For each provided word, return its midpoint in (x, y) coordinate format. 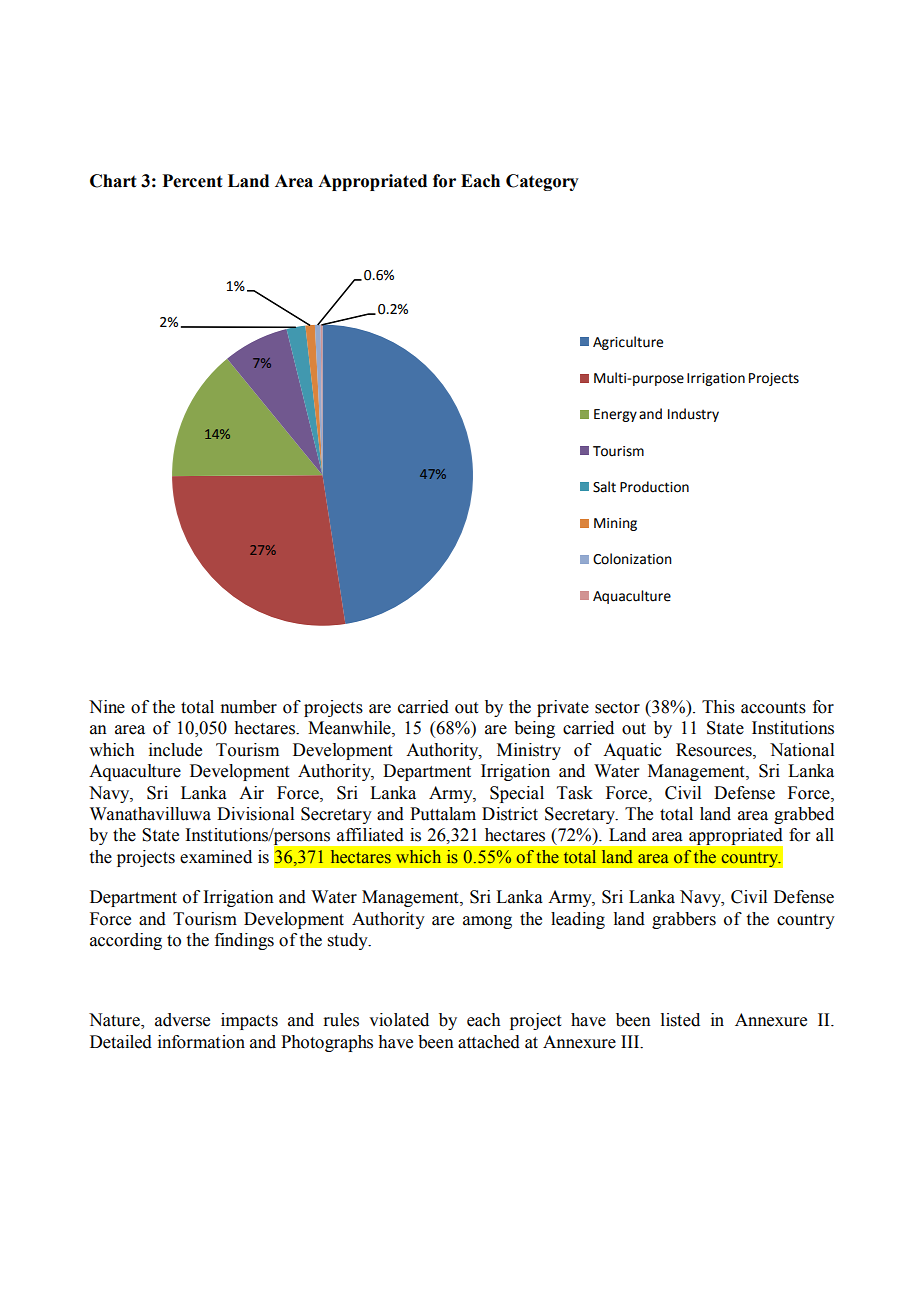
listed (680, 1020)
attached (489, 1042)
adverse (182, 1020)
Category (542, 182)
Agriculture (628, 343)
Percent (192, 181)
